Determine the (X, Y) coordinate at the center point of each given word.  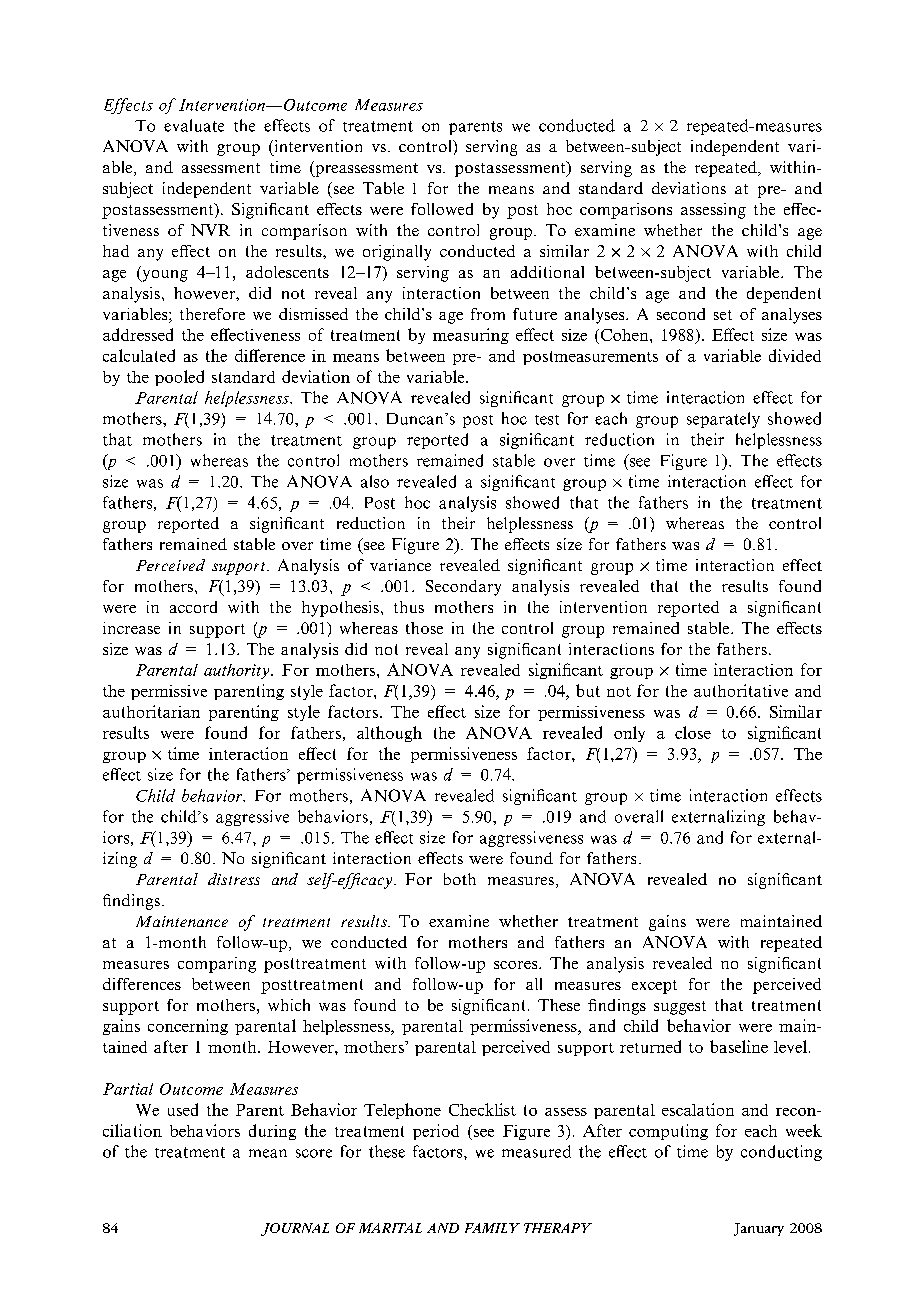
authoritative (741, 690)
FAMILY (492, 1228)
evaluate (194, 125)
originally (397, 253)
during (272, 1132)
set (723, 315)
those (424, 628)
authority (238, 671)
